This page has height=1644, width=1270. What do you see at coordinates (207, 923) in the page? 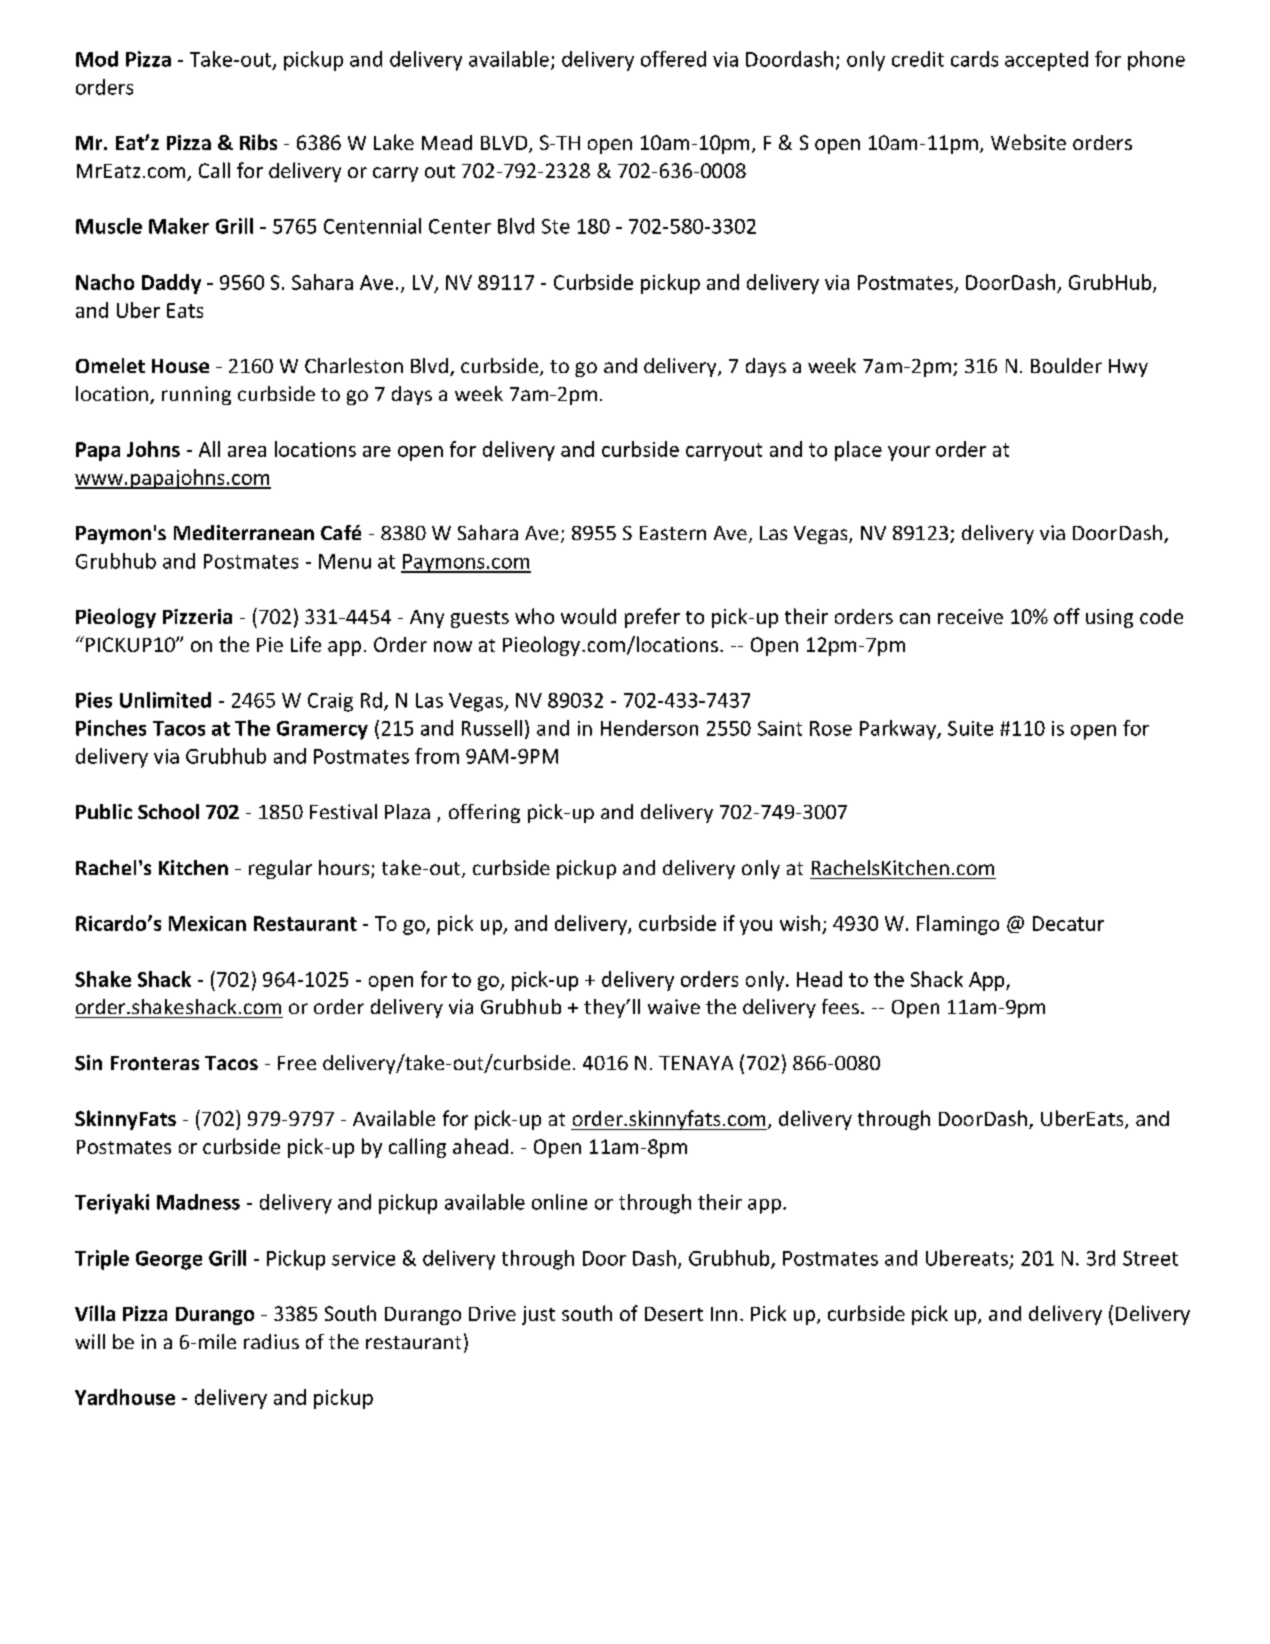
I see `Mexican` at bounding box center [207, 923].
